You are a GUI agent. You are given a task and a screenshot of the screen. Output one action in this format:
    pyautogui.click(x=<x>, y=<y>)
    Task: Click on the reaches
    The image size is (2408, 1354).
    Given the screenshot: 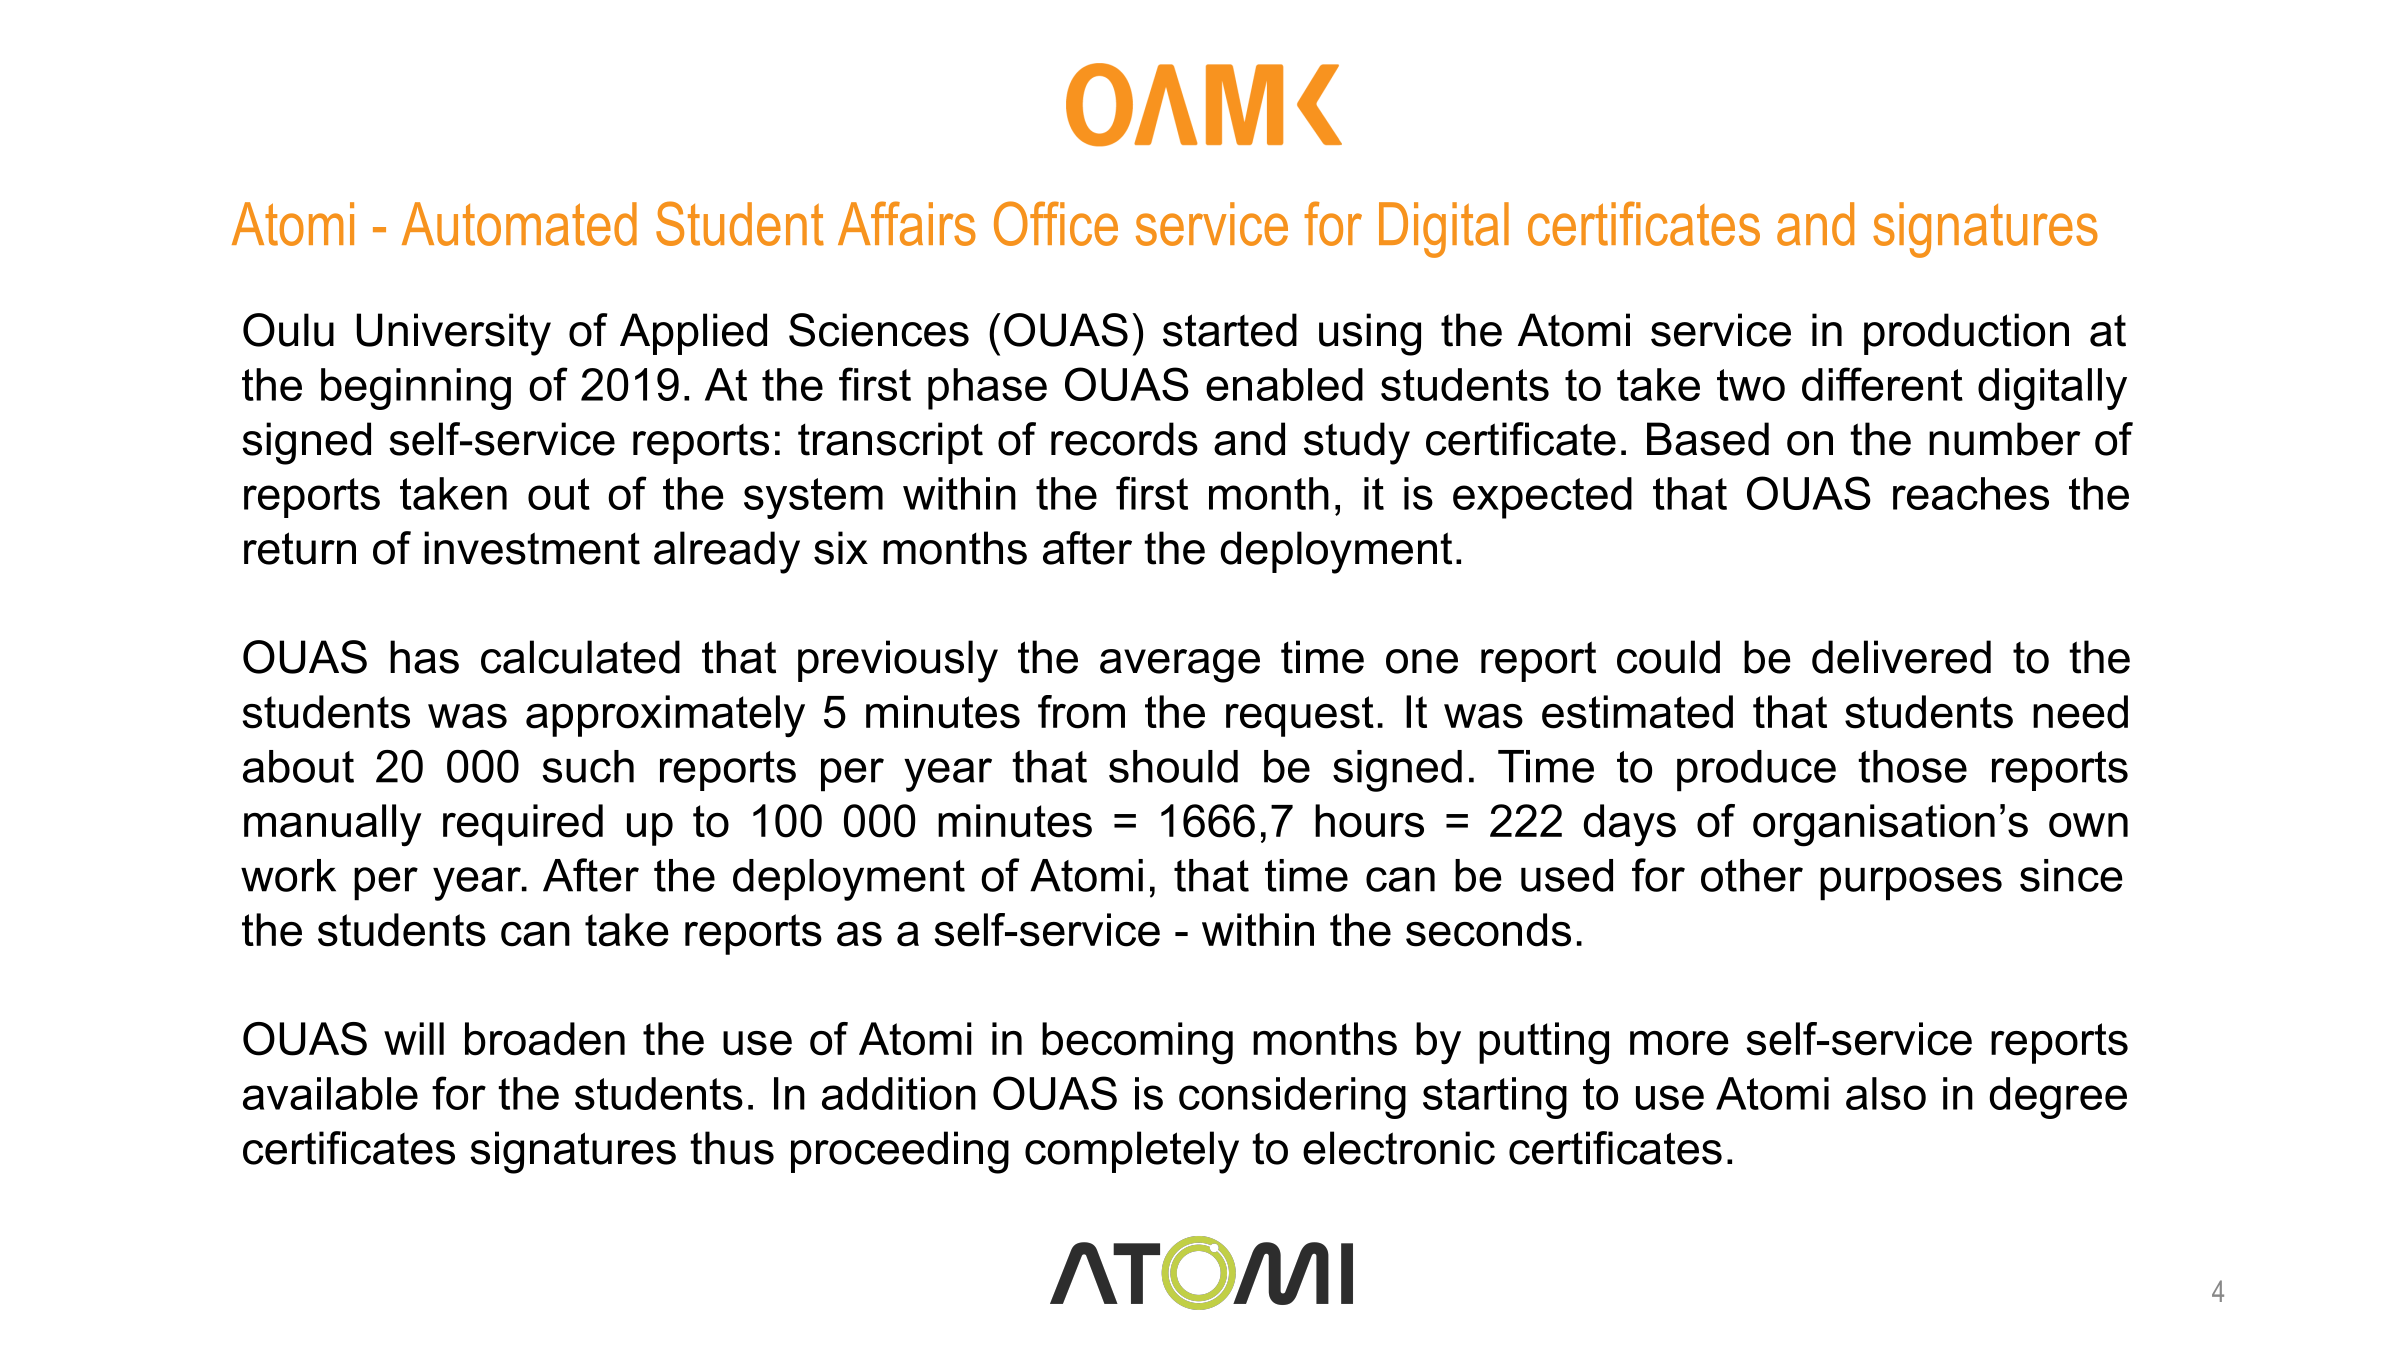 What is the action you would take?
    pyautogui.click(x=1971, y=493)
